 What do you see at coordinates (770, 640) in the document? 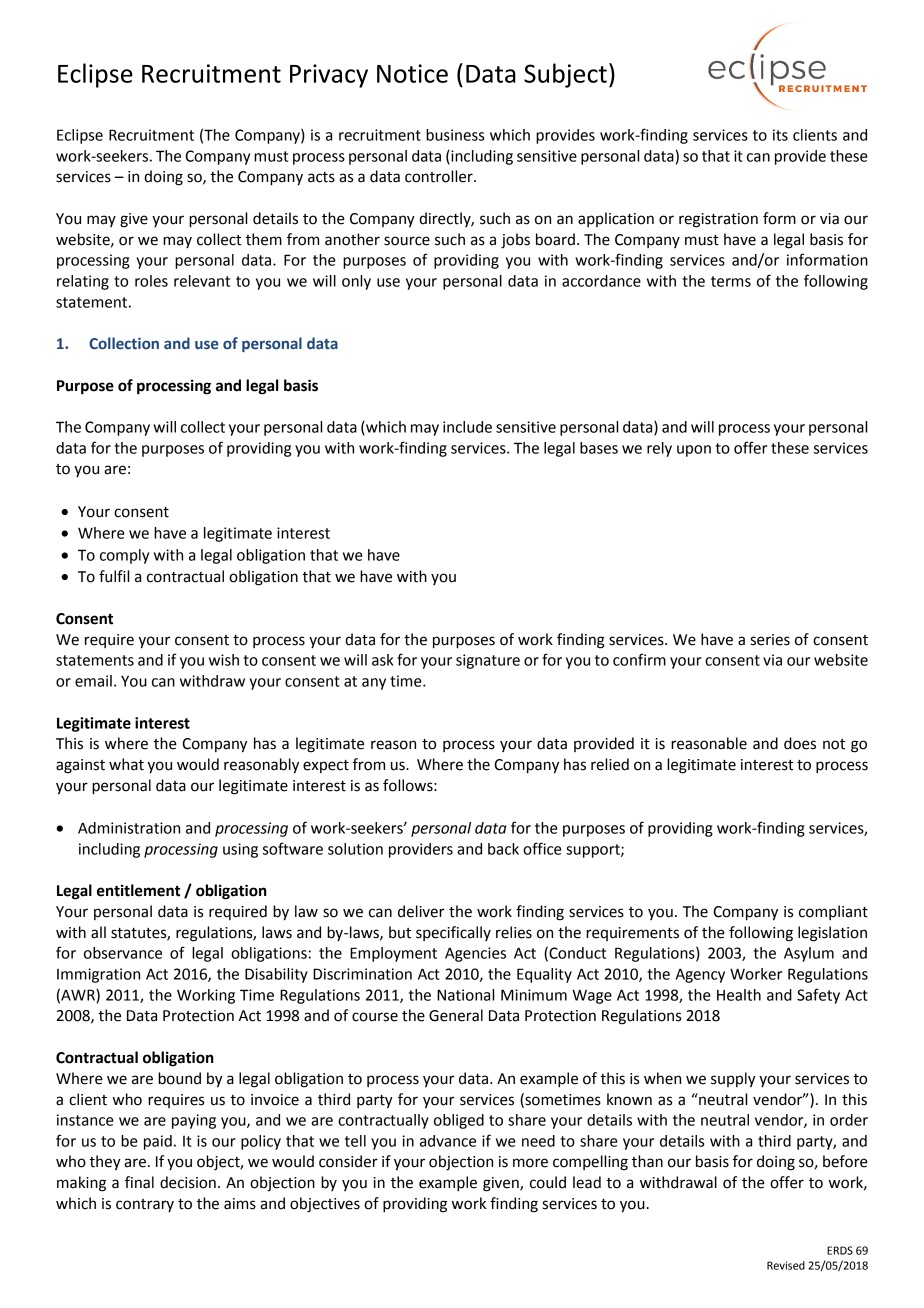
I see `series` at bounding box center [770, 640].
